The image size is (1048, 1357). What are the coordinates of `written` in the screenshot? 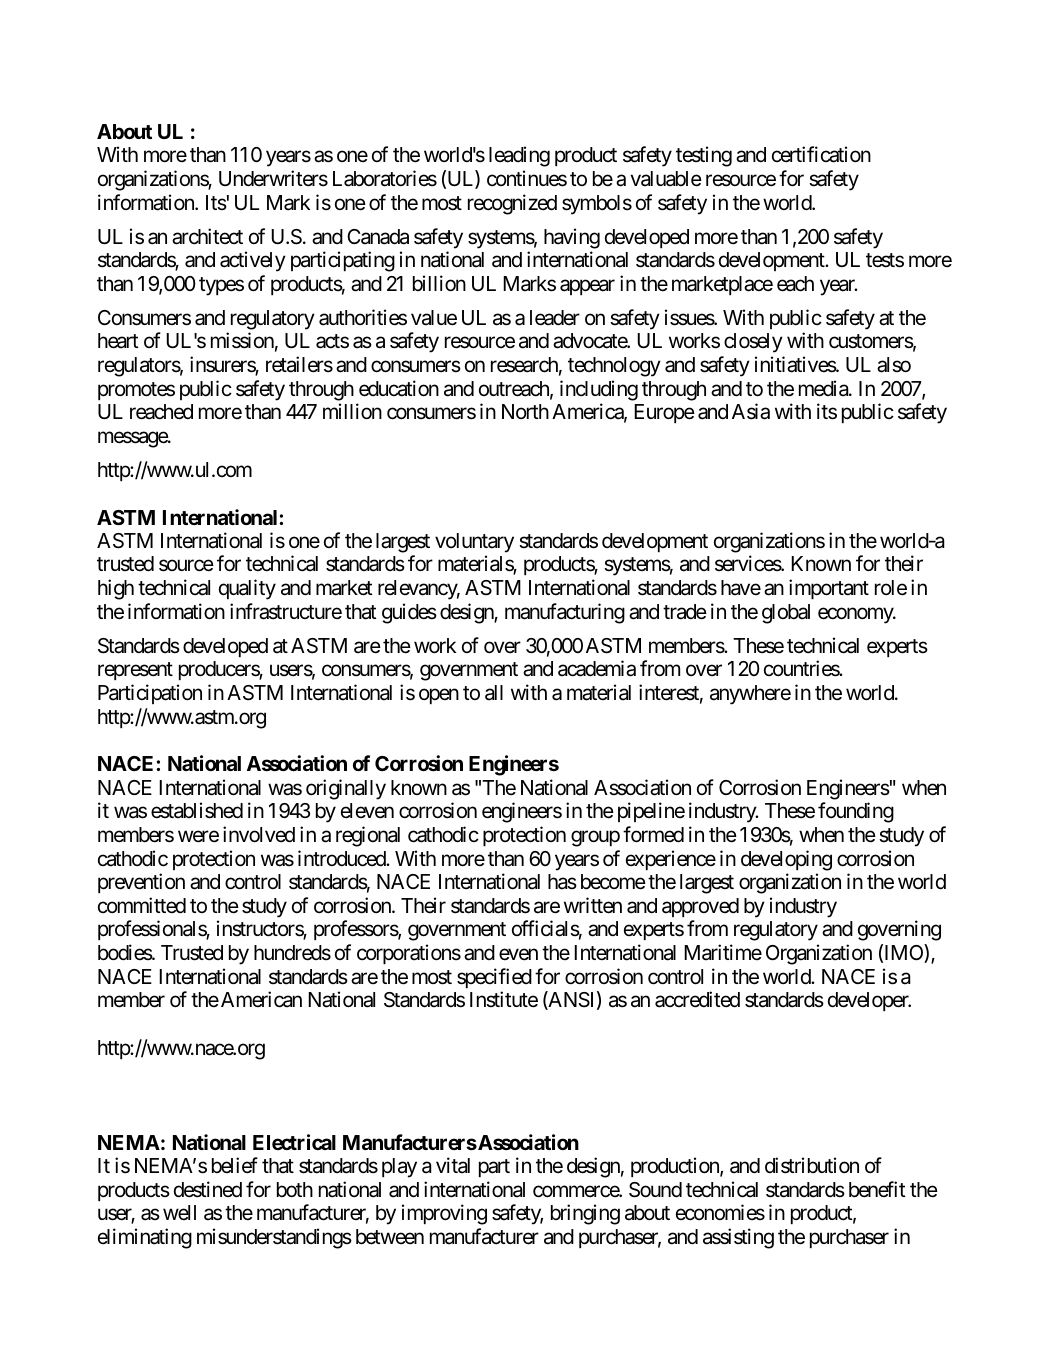 It's located at (593, 905).
